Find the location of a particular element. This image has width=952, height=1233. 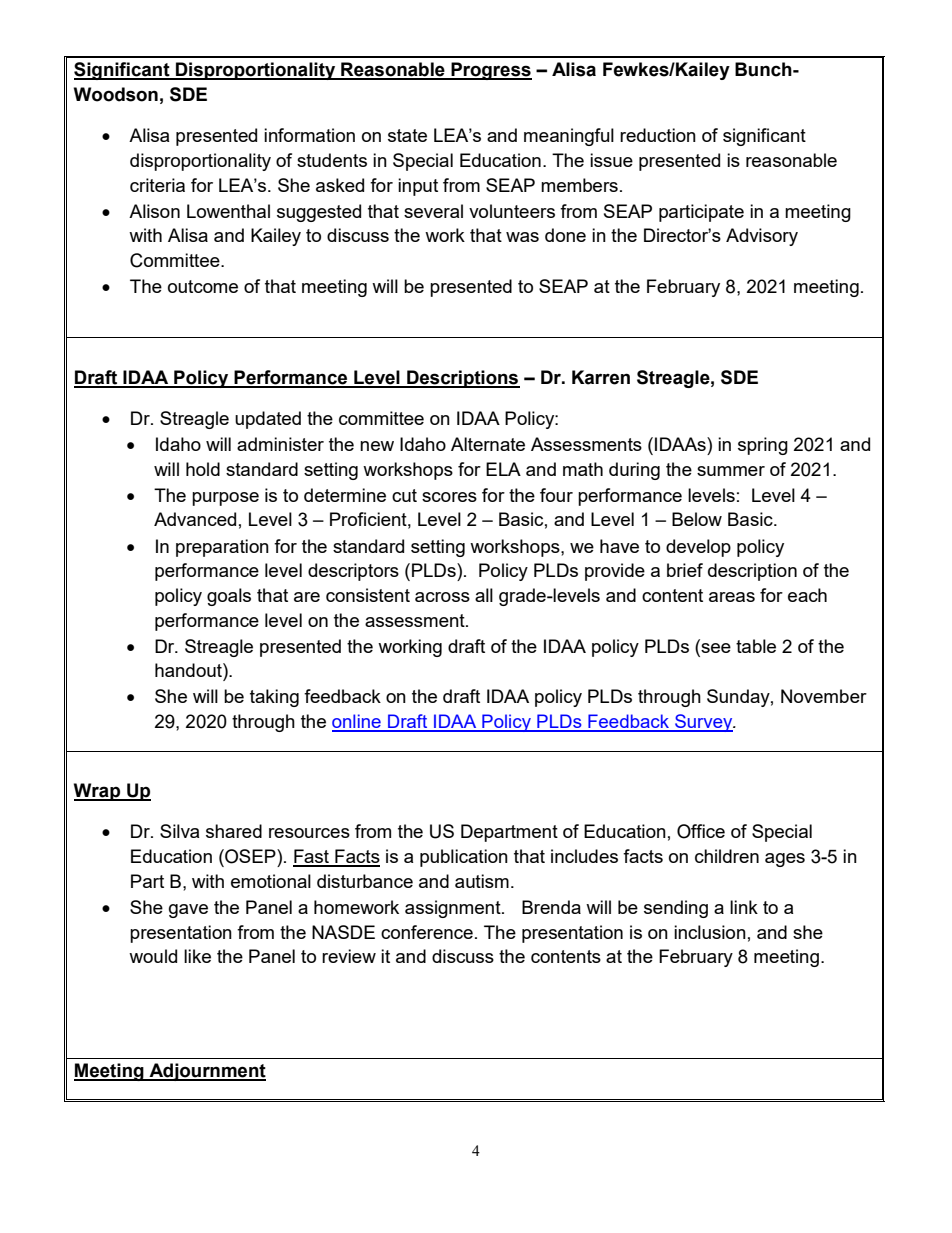

was is located at coordinates (522, 237).
